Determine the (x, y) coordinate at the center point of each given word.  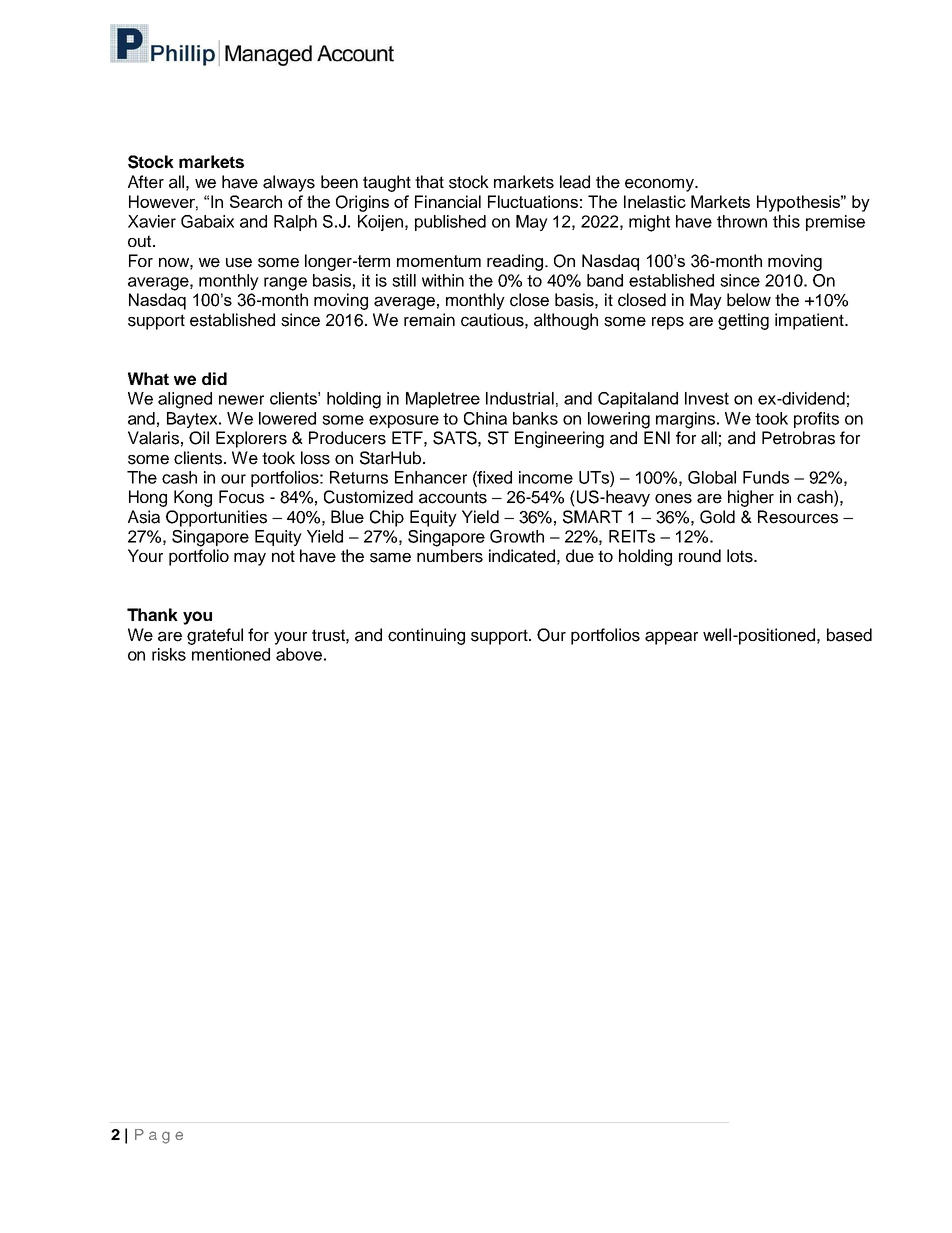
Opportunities (216, 518)
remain (429, 320)
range (285, 284)
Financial (448, 201)
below (749, 300)
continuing (426, 636)
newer (241, 400)
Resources (798, 517)
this (786, 221)
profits (816, 420)
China (485, 418)
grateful (215, 636)
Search (256, 201)
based (849, 635)
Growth (517, 536)
